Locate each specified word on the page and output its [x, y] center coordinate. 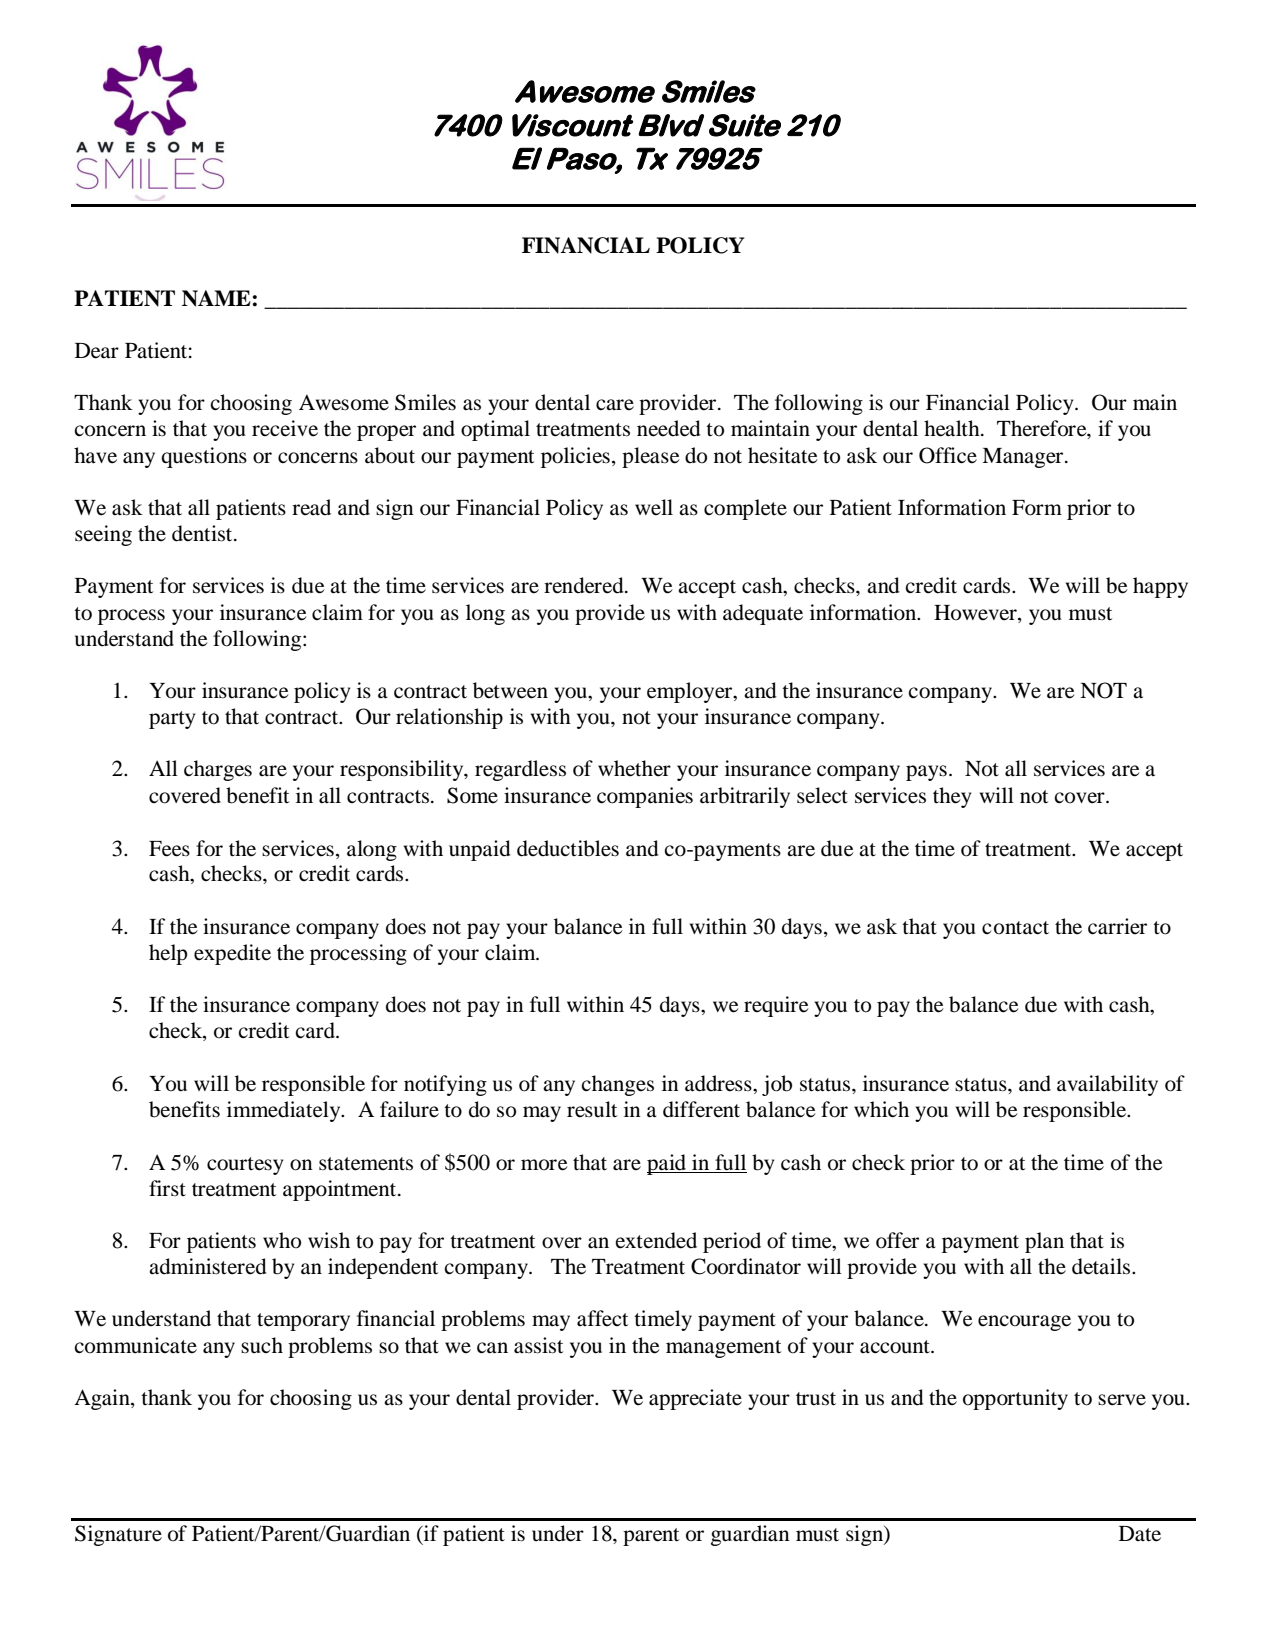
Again [103, 1399]
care [615, 405]
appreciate [695, 1399]
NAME [217, 298]
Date [1140, 1534]
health [953, 428]
